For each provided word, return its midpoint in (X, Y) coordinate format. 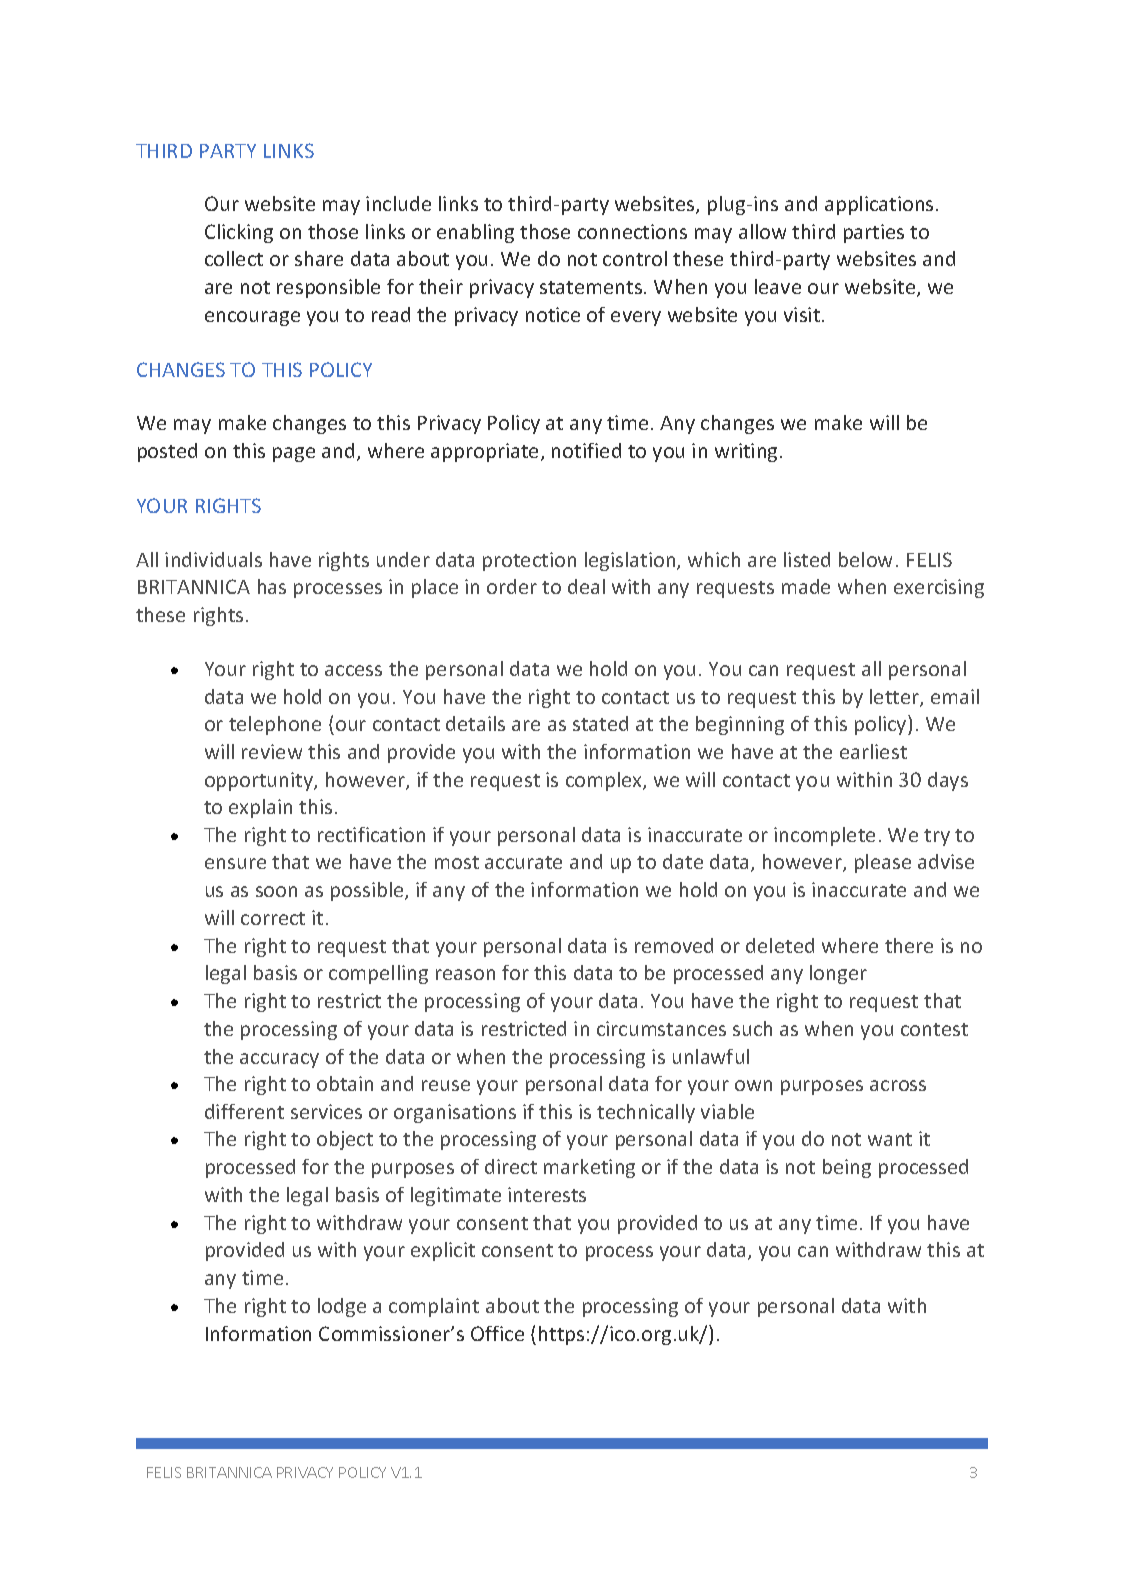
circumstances (661, 1028)
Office (497, 1333)
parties (874, 233)
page (294, 454)
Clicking (239, 233)
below (865, 559)
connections (632, 231)
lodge (342, 1307)
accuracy (279, 1060)
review (272, 751)
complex (605, 781)
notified (586, 450)
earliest (873, 751)
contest (934, 1029)
